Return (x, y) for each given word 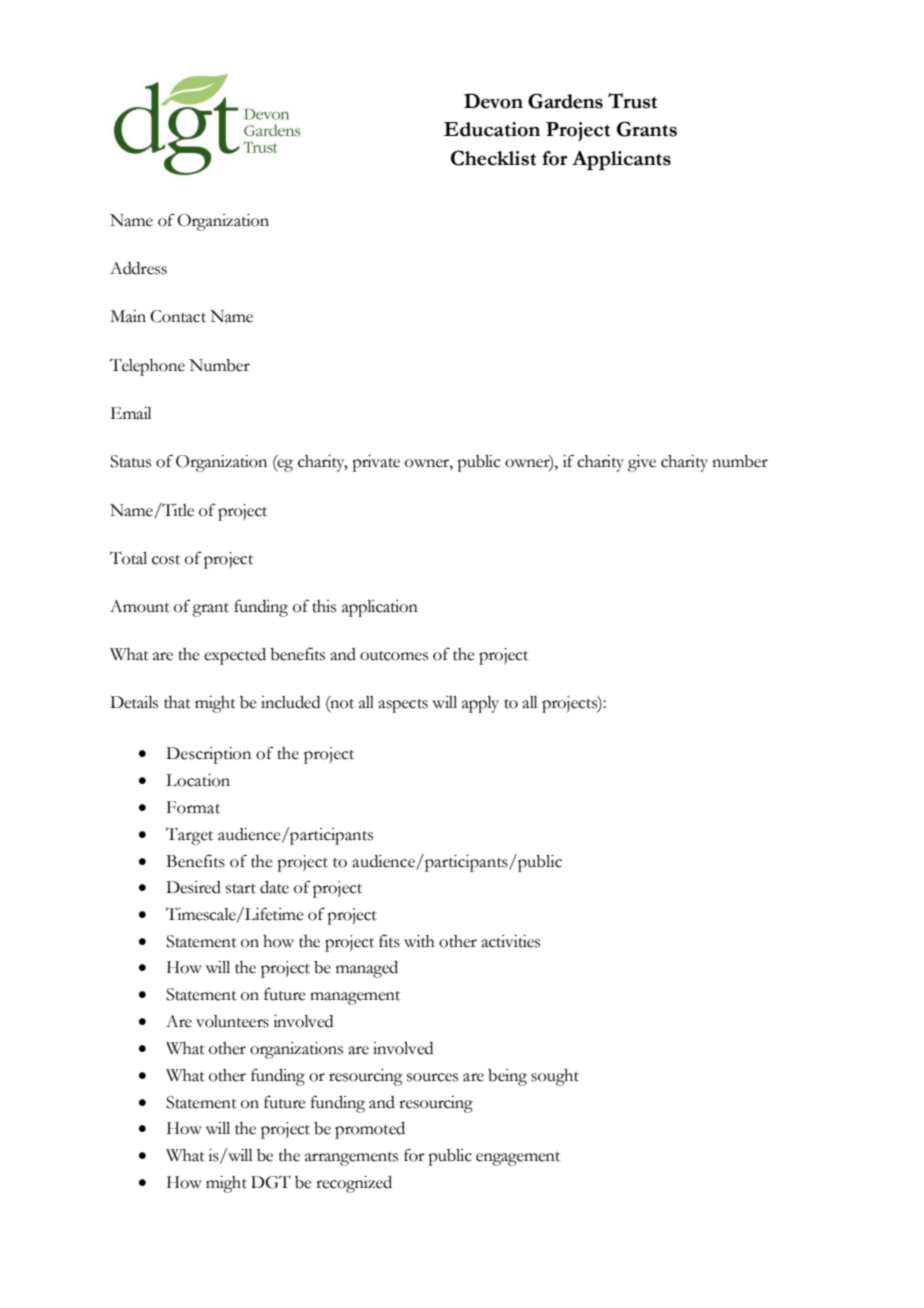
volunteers (232, 1021)
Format (193, 807)
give (642, 463)
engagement (518, 1159)
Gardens (565, 101)
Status (130, 461)
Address (138, 268)
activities (510, 941)
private (376, 463)
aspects (403, 706)
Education (492, 129)
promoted (370, 1130)
